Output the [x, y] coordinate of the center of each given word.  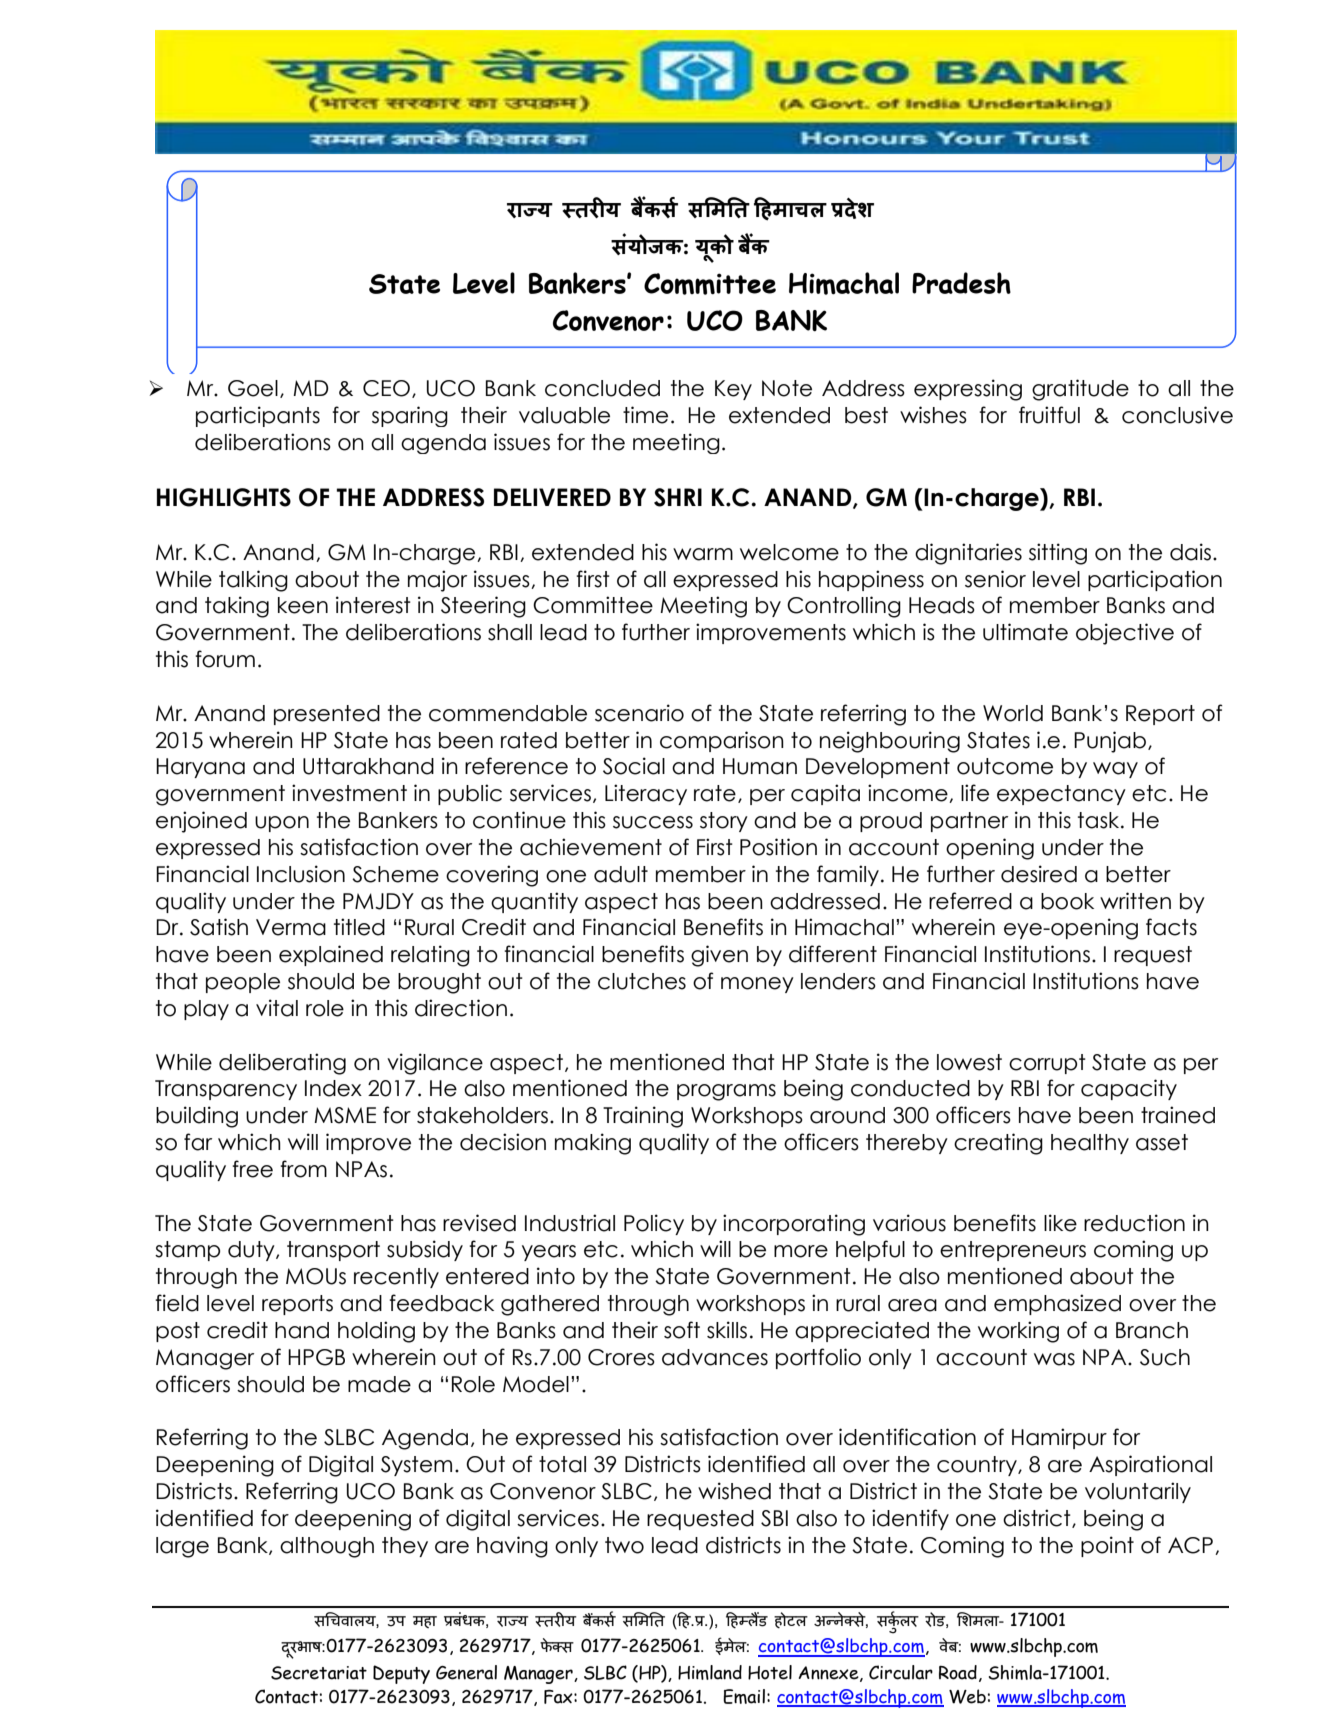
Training [643, 1117]
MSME [345, 1115]
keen [303, 605]
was [1054, 1359]
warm [703, 554]
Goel [253, 388]
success [653, 822]
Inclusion [301, 874]
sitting [1058, 554]
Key [733, 390]
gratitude [1080, 390]
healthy [1090, 1144]
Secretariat [319, 1673]
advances [715, 1357]
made [379, 1384]
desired [1039, 874]
